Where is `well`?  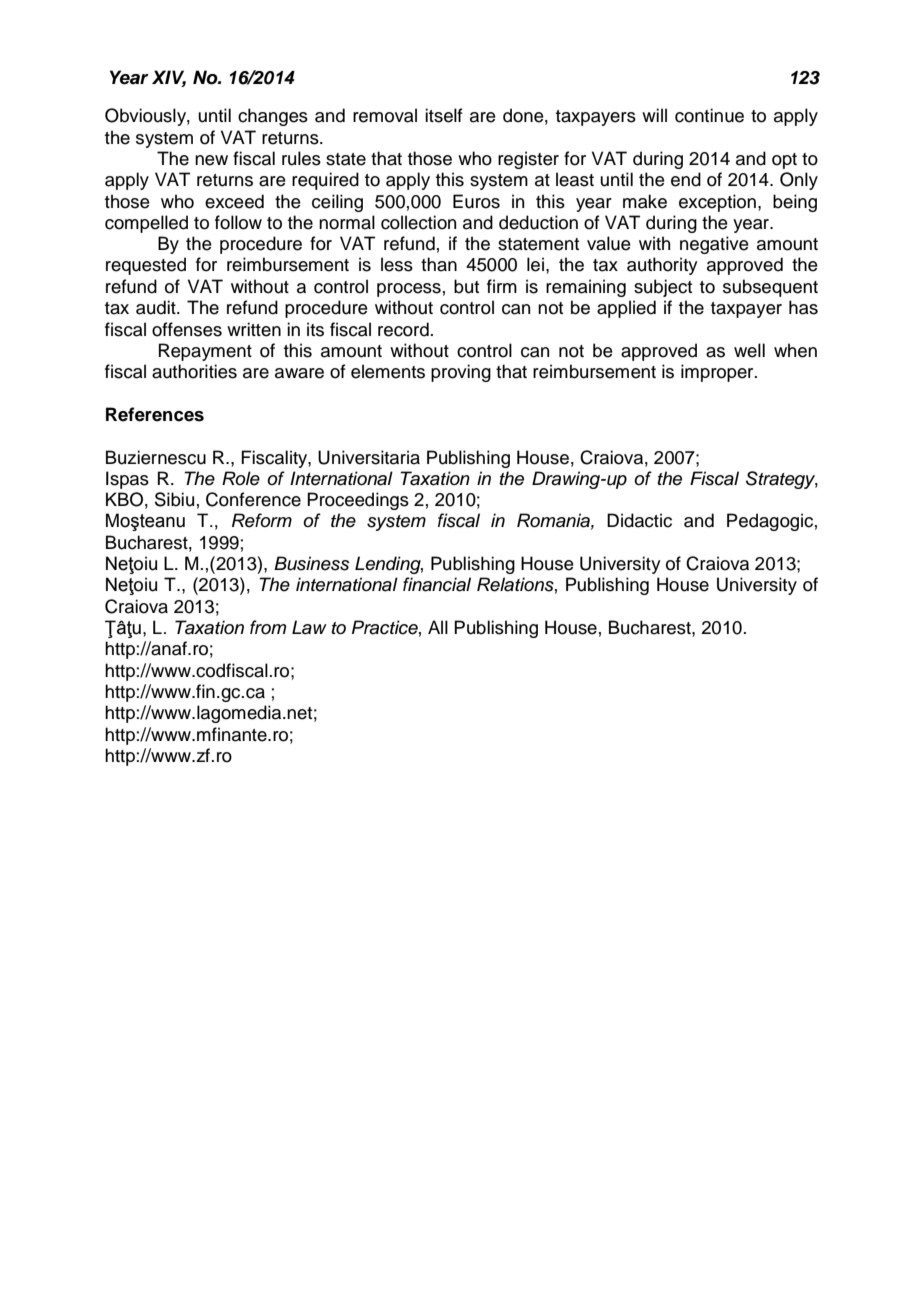
well is located at coordinates (749, 350).
